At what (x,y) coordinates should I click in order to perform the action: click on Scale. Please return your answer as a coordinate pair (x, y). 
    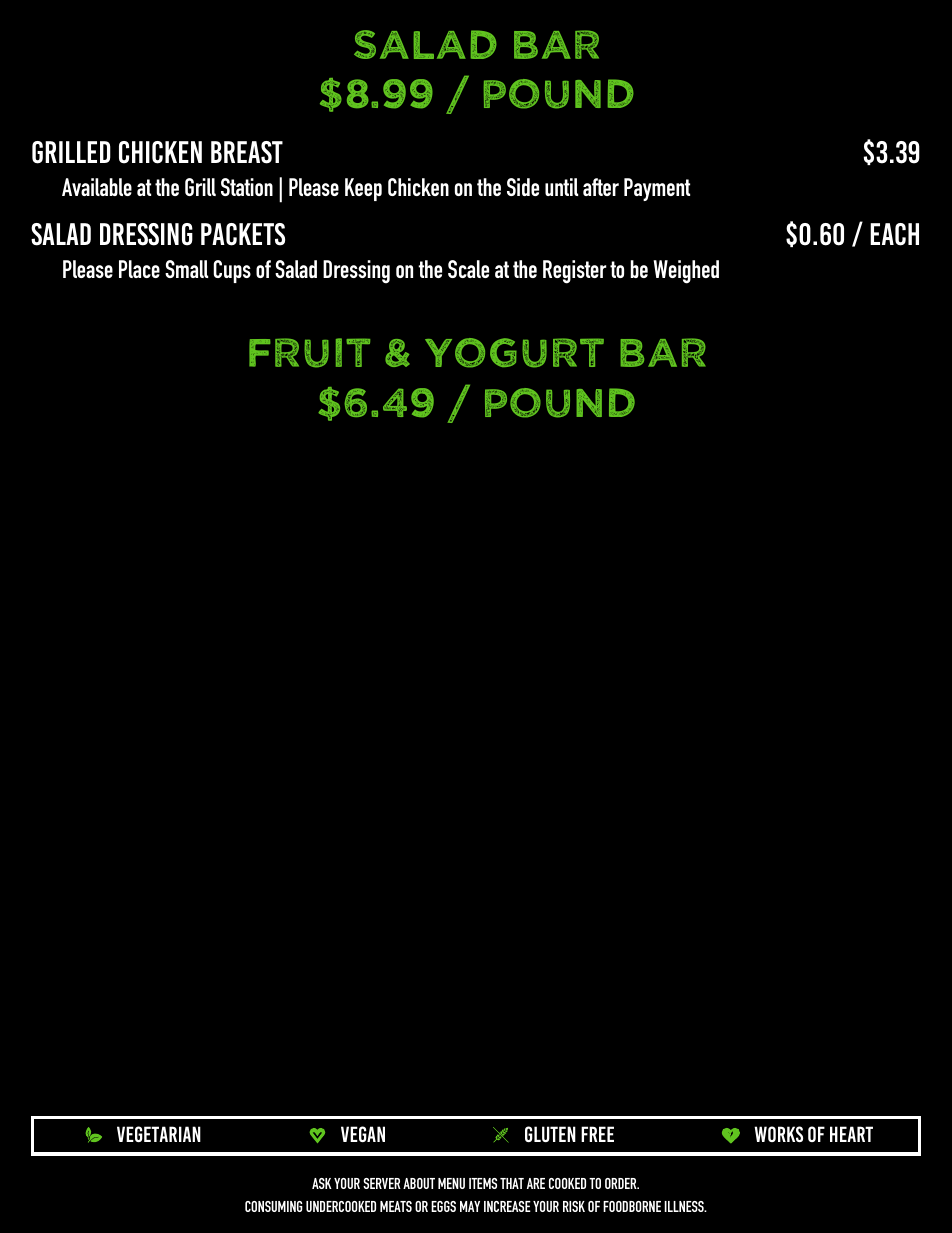
    Looking at the image, I should click on (468, 269).
